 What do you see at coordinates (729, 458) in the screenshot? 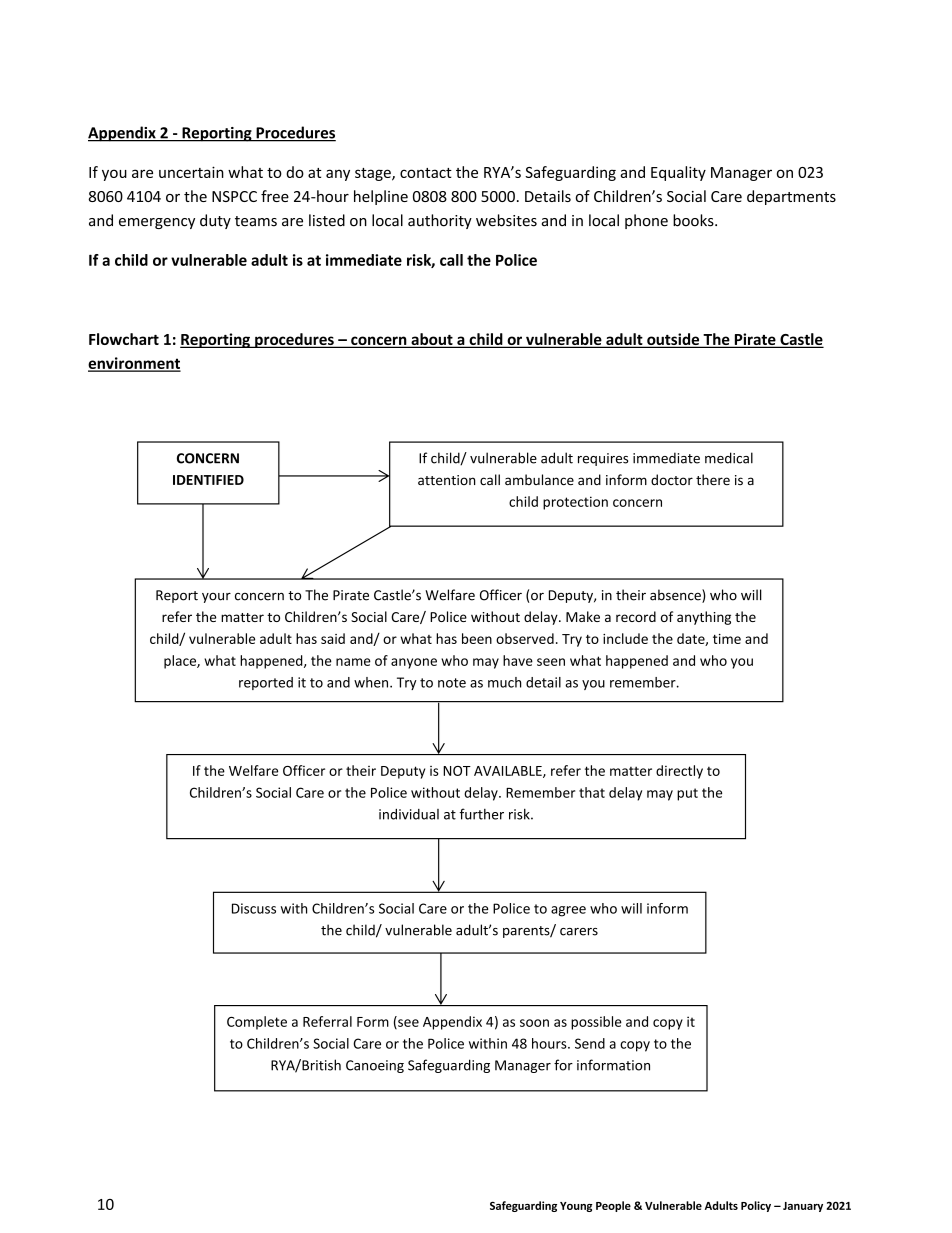
I see `medical` at bounding box center [729, 458].
